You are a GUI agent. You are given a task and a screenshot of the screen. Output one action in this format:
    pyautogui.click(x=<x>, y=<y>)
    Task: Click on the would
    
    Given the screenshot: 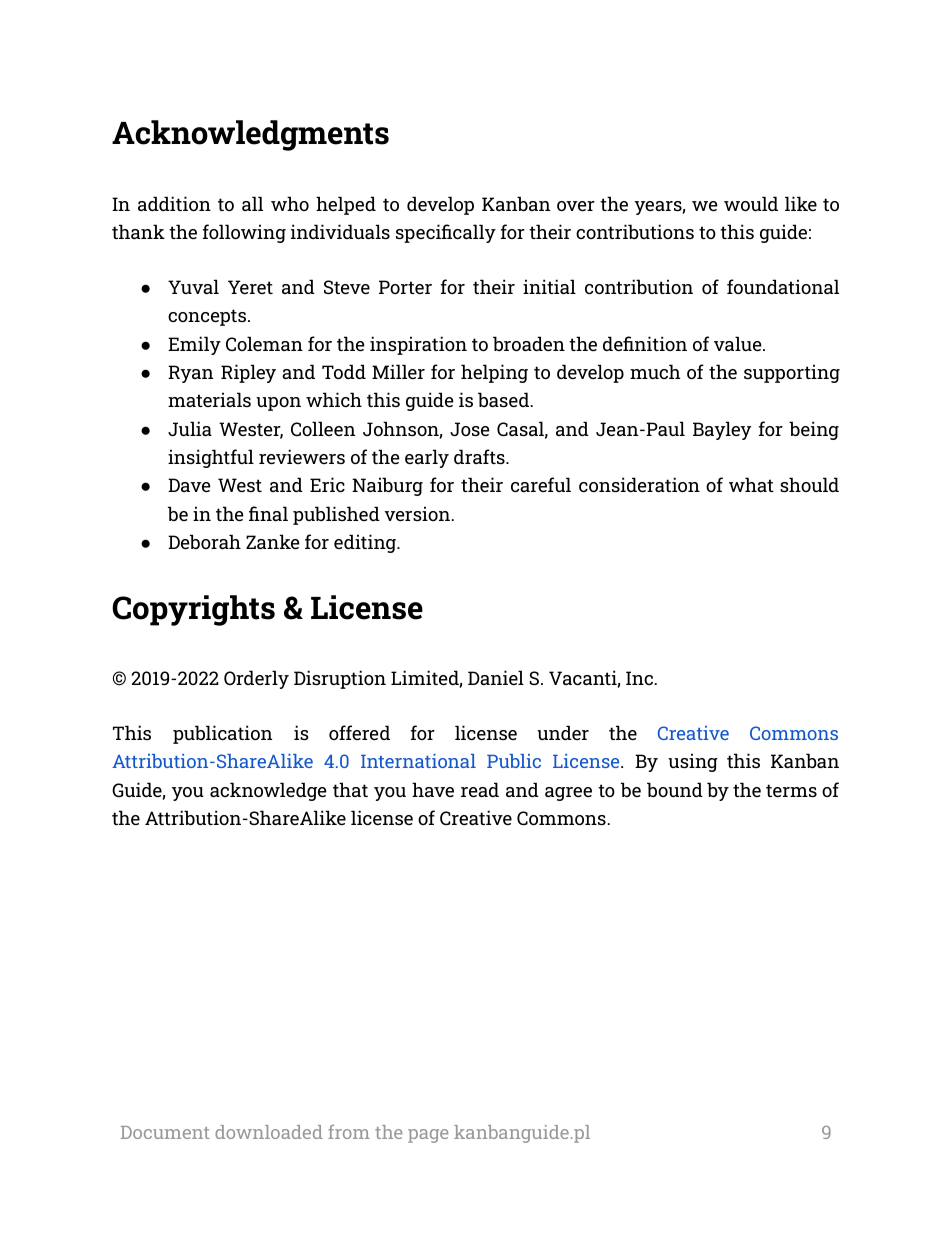 What is the action you would take?
    pyautogui.click(x=751, y=203)
